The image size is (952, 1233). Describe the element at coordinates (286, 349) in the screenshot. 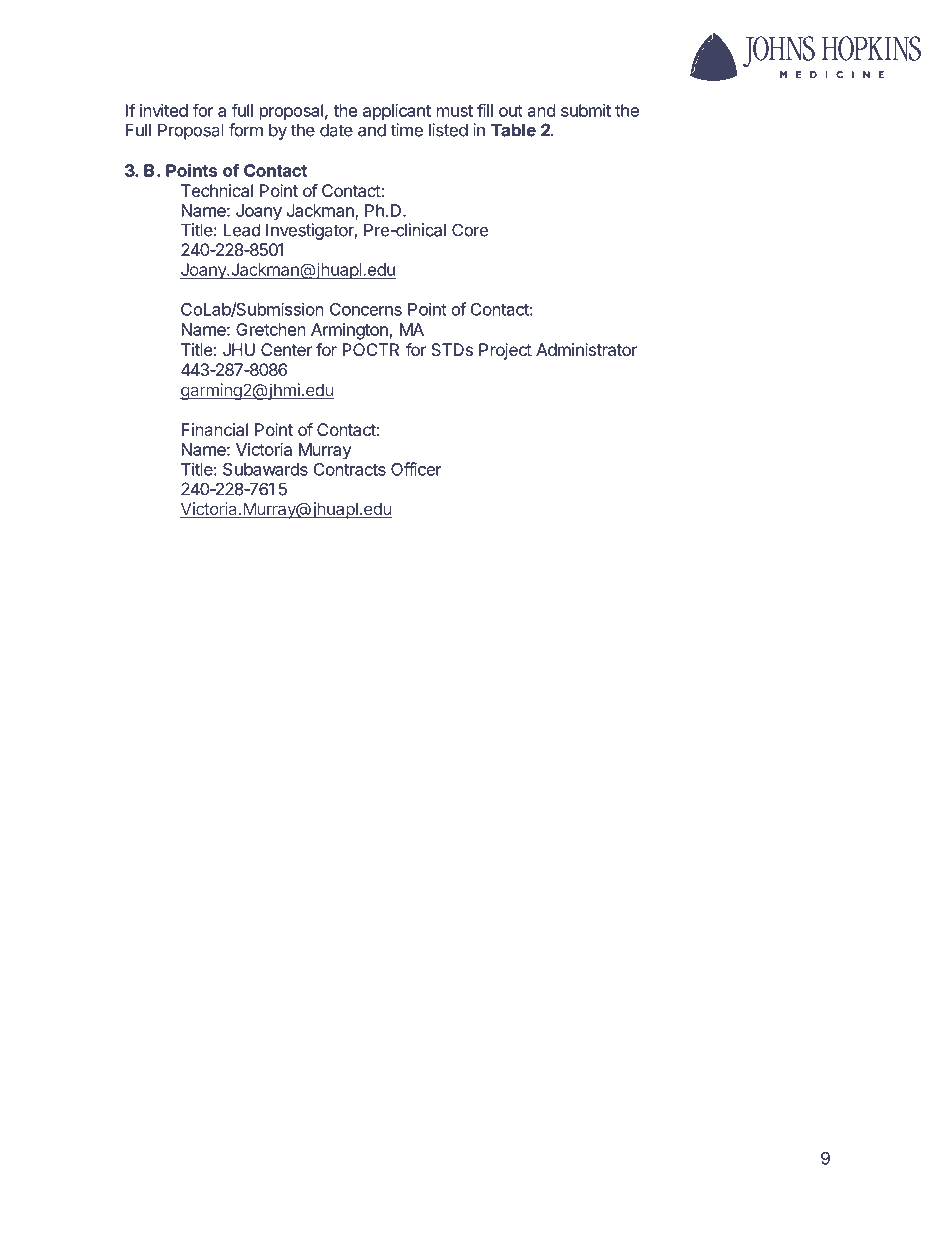

I see `Center` at that location.
